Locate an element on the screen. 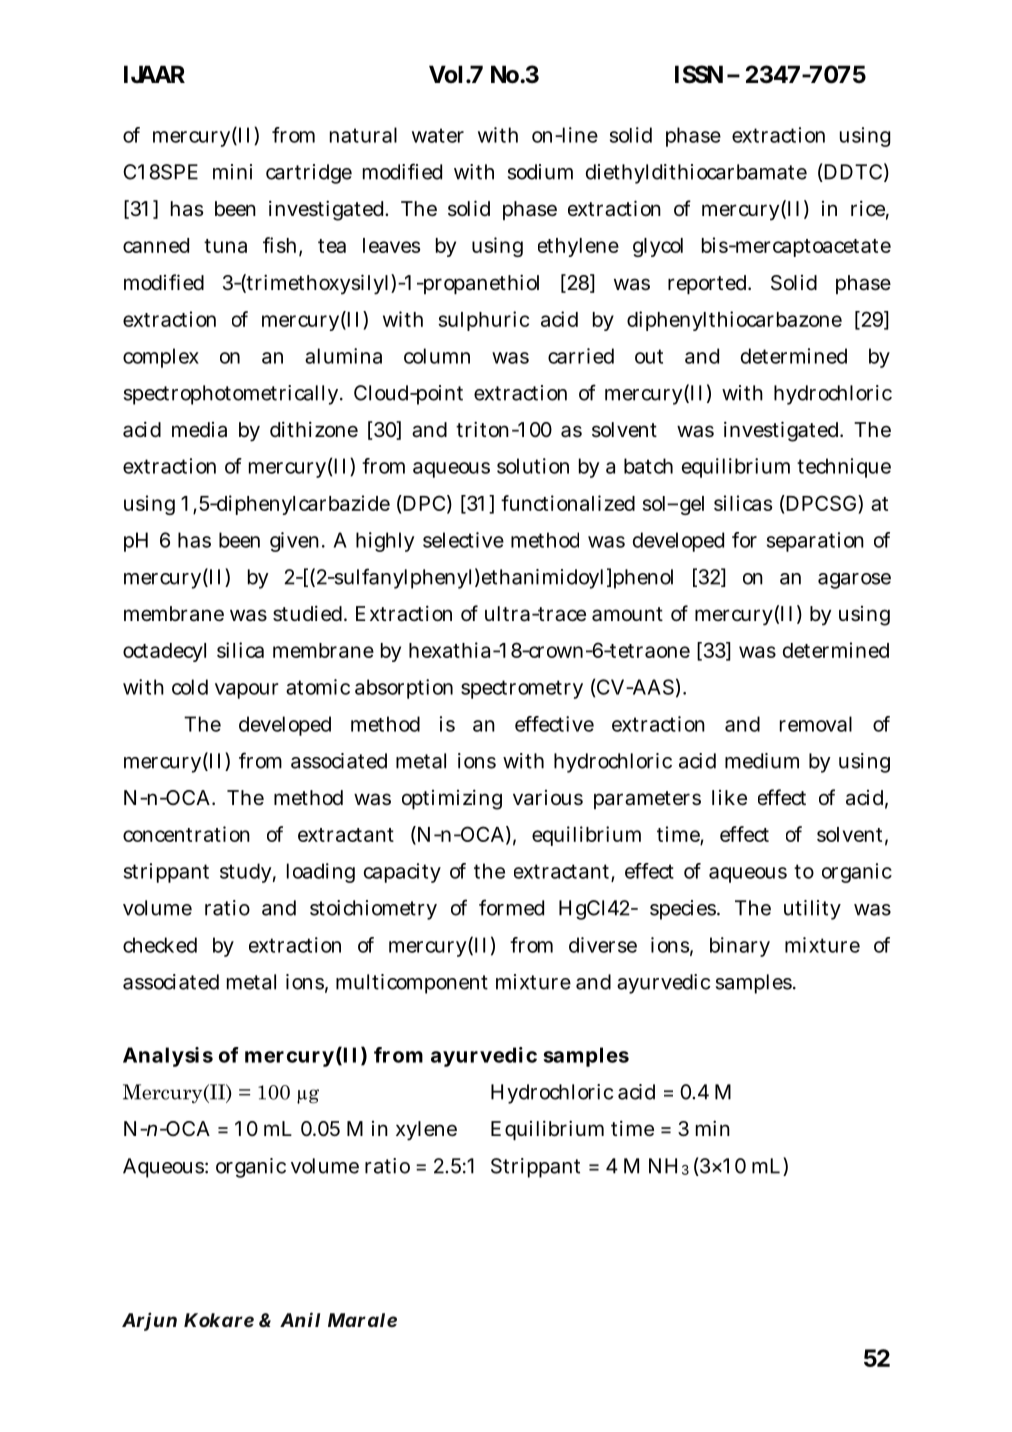 This screenshot has height=1432, width=1012. Anil is located at coordinates (300, 1319).
